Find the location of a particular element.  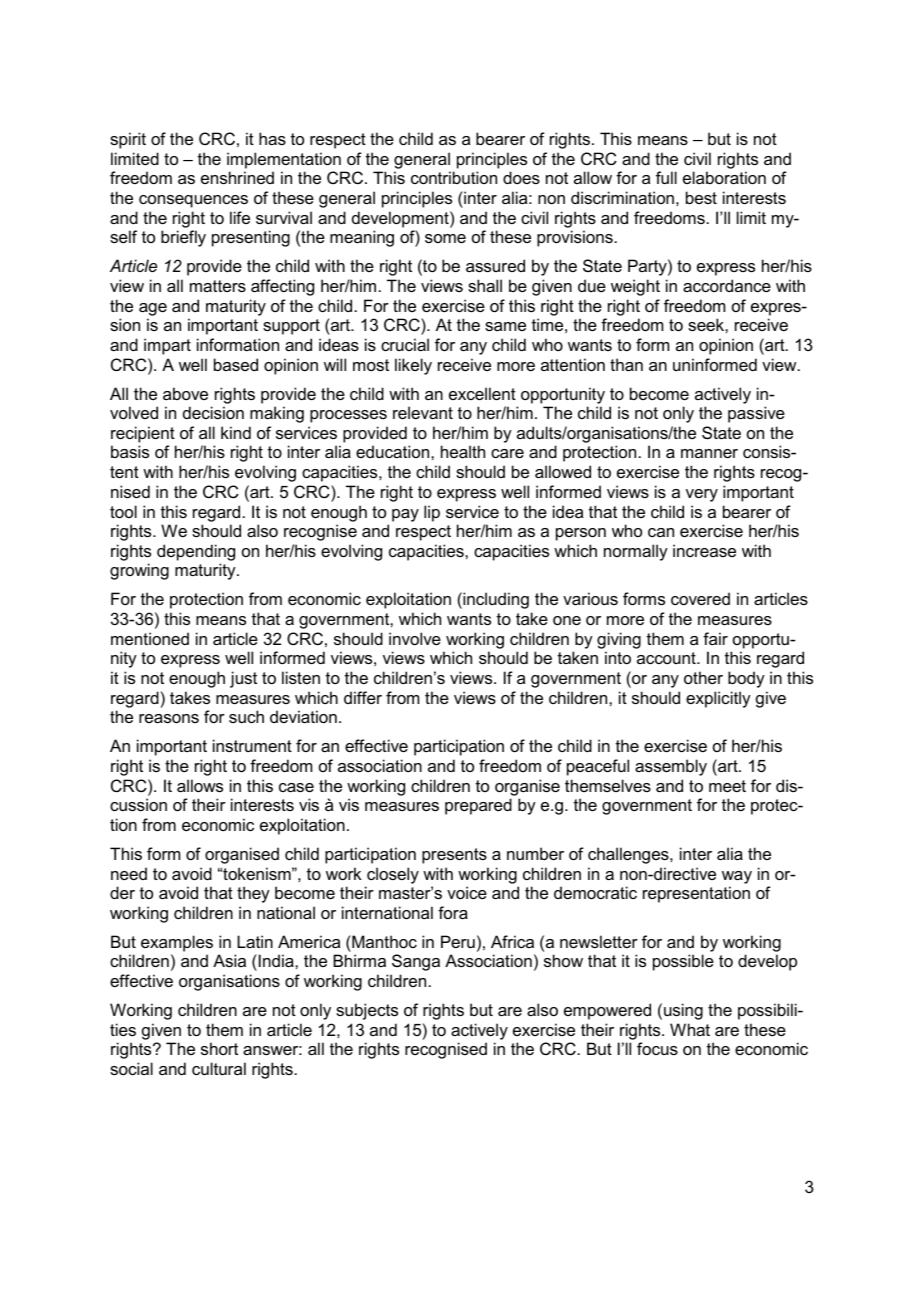

involve is located at coordinates (415, 638).
